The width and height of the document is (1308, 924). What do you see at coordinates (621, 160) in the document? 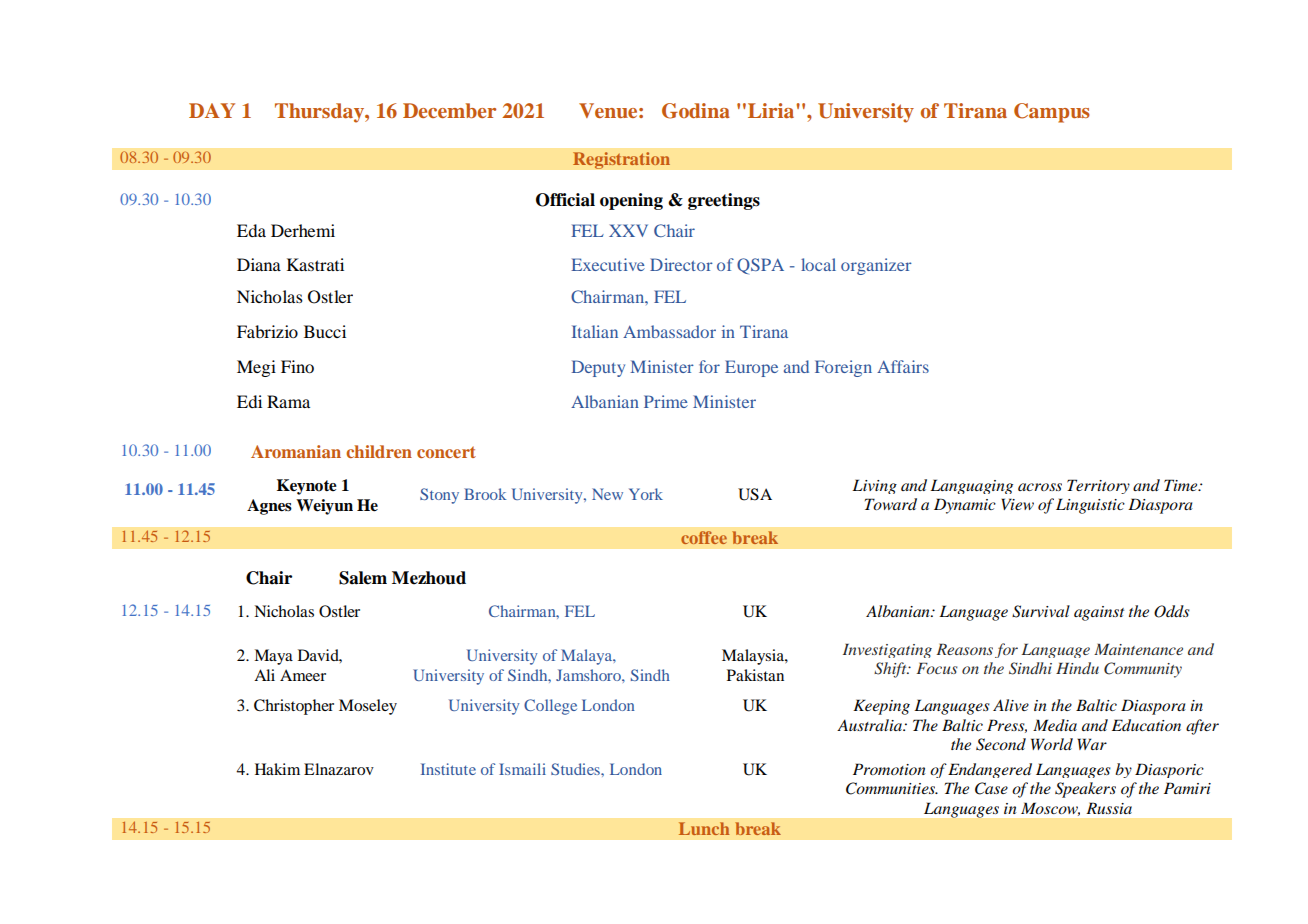
I see `Registration` at bounding box center [621, 160].
